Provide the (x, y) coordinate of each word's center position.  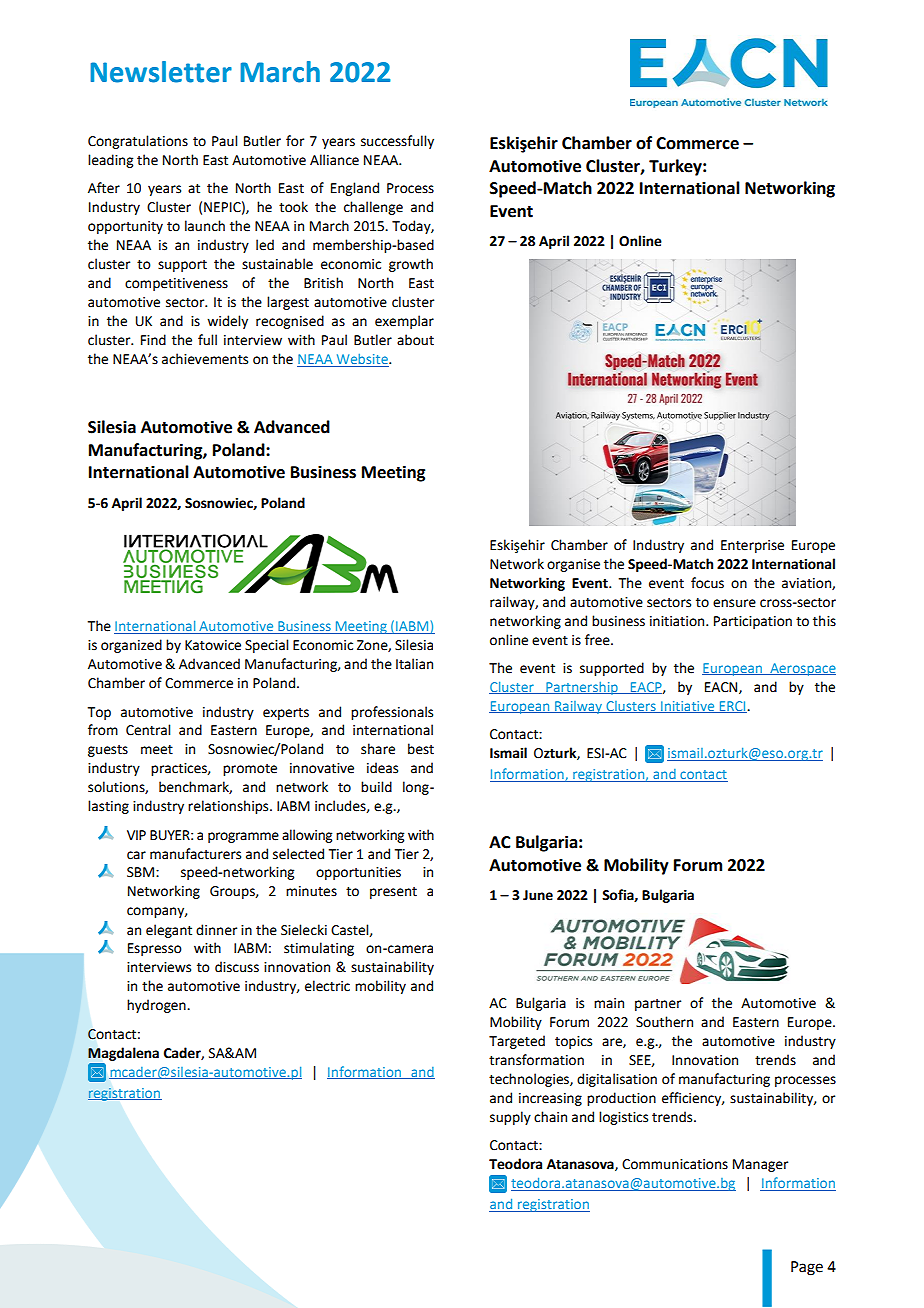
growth (411, 265)
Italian (414, 664)
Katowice (213, 645)
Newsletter (161, 72)
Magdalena (123, 1054)
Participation (753, 622)
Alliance (334, 160)
